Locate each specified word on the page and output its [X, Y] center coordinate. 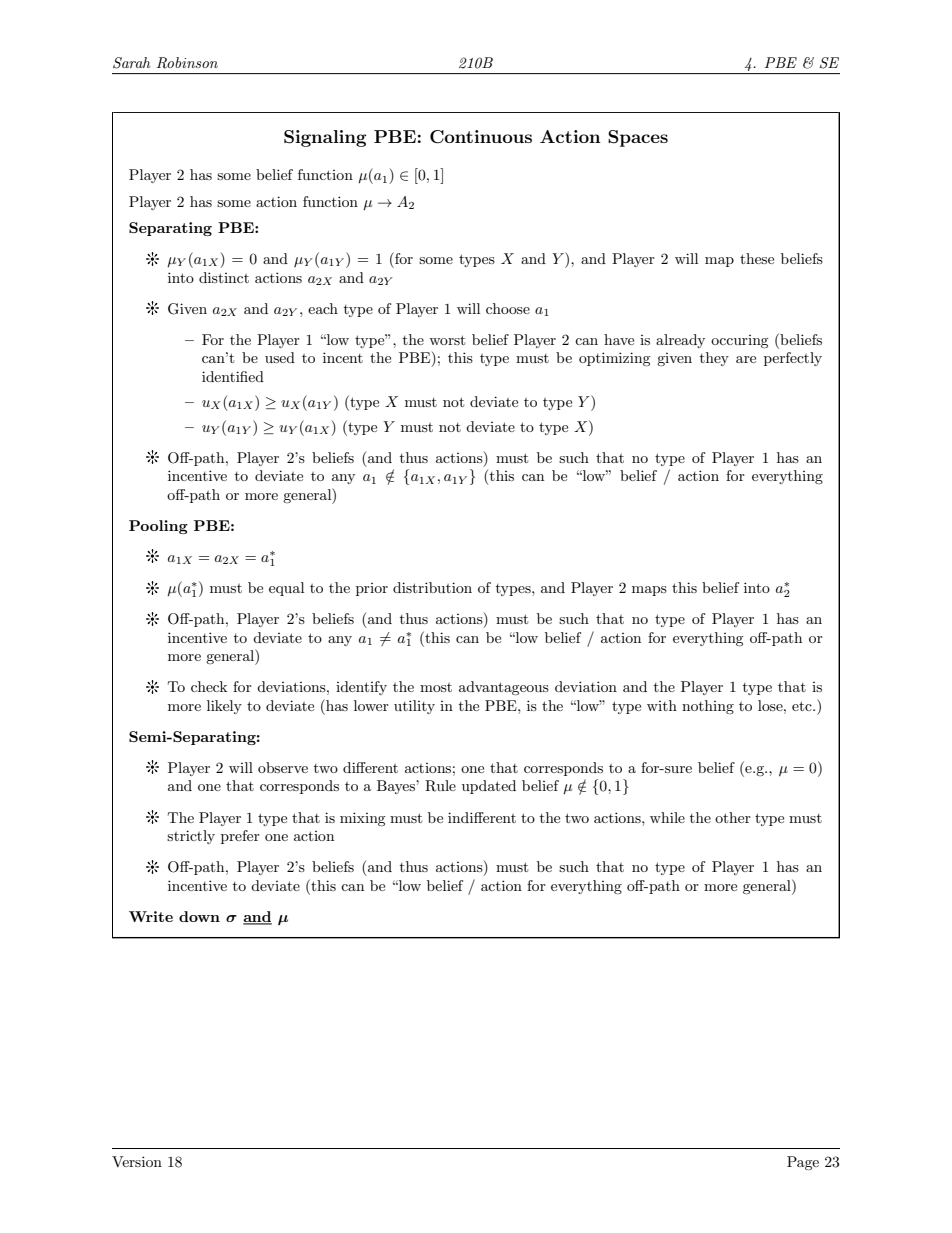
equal [286, 589]
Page [803, 1163]
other [733, 817]
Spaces [638, 138]
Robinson [187, 63]
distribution [432, 587]
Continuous [481, 137]
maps [649, 591]
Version [137, 1161]
